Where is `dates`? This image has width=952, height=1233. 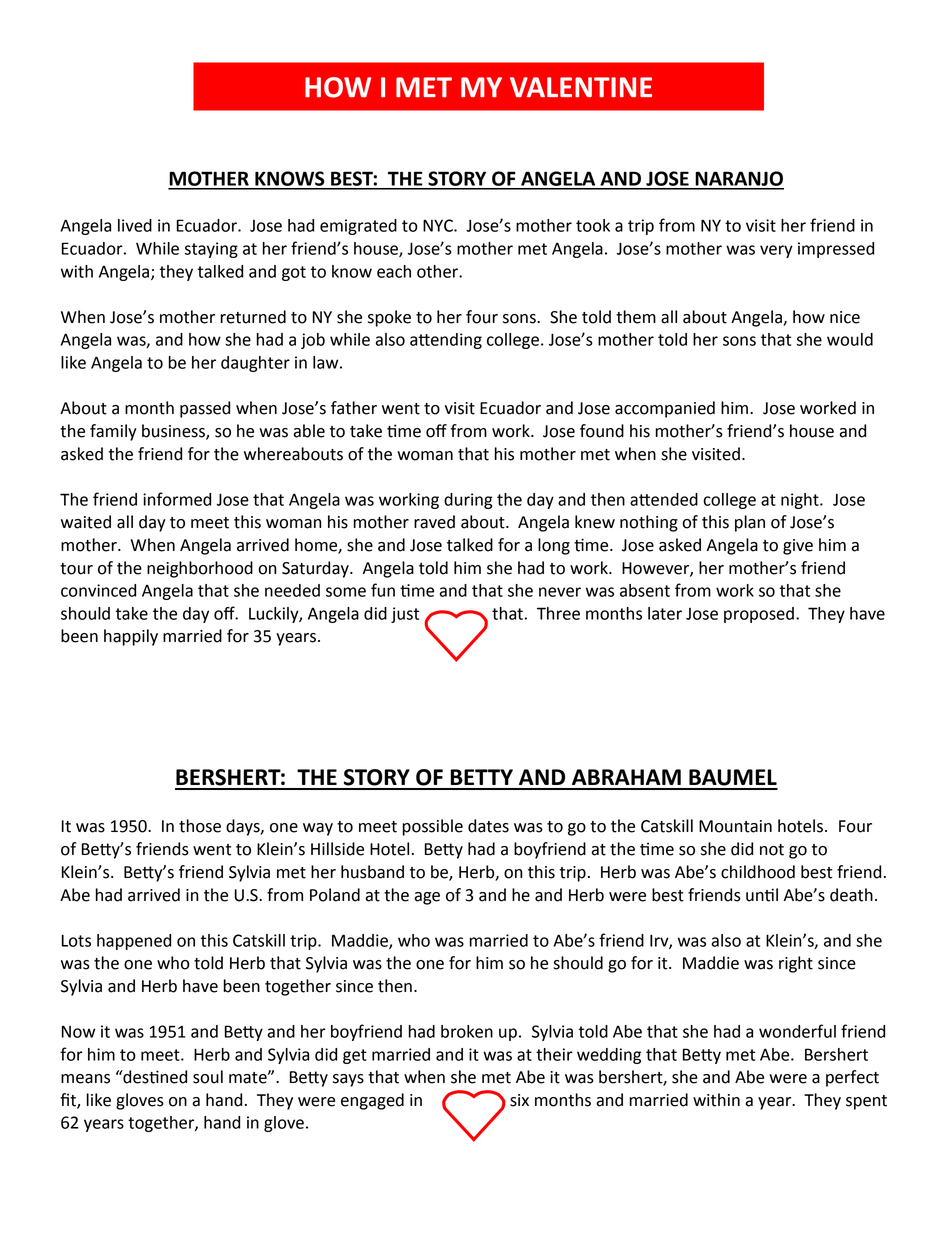
dates is located at coordinates (488, 826).
